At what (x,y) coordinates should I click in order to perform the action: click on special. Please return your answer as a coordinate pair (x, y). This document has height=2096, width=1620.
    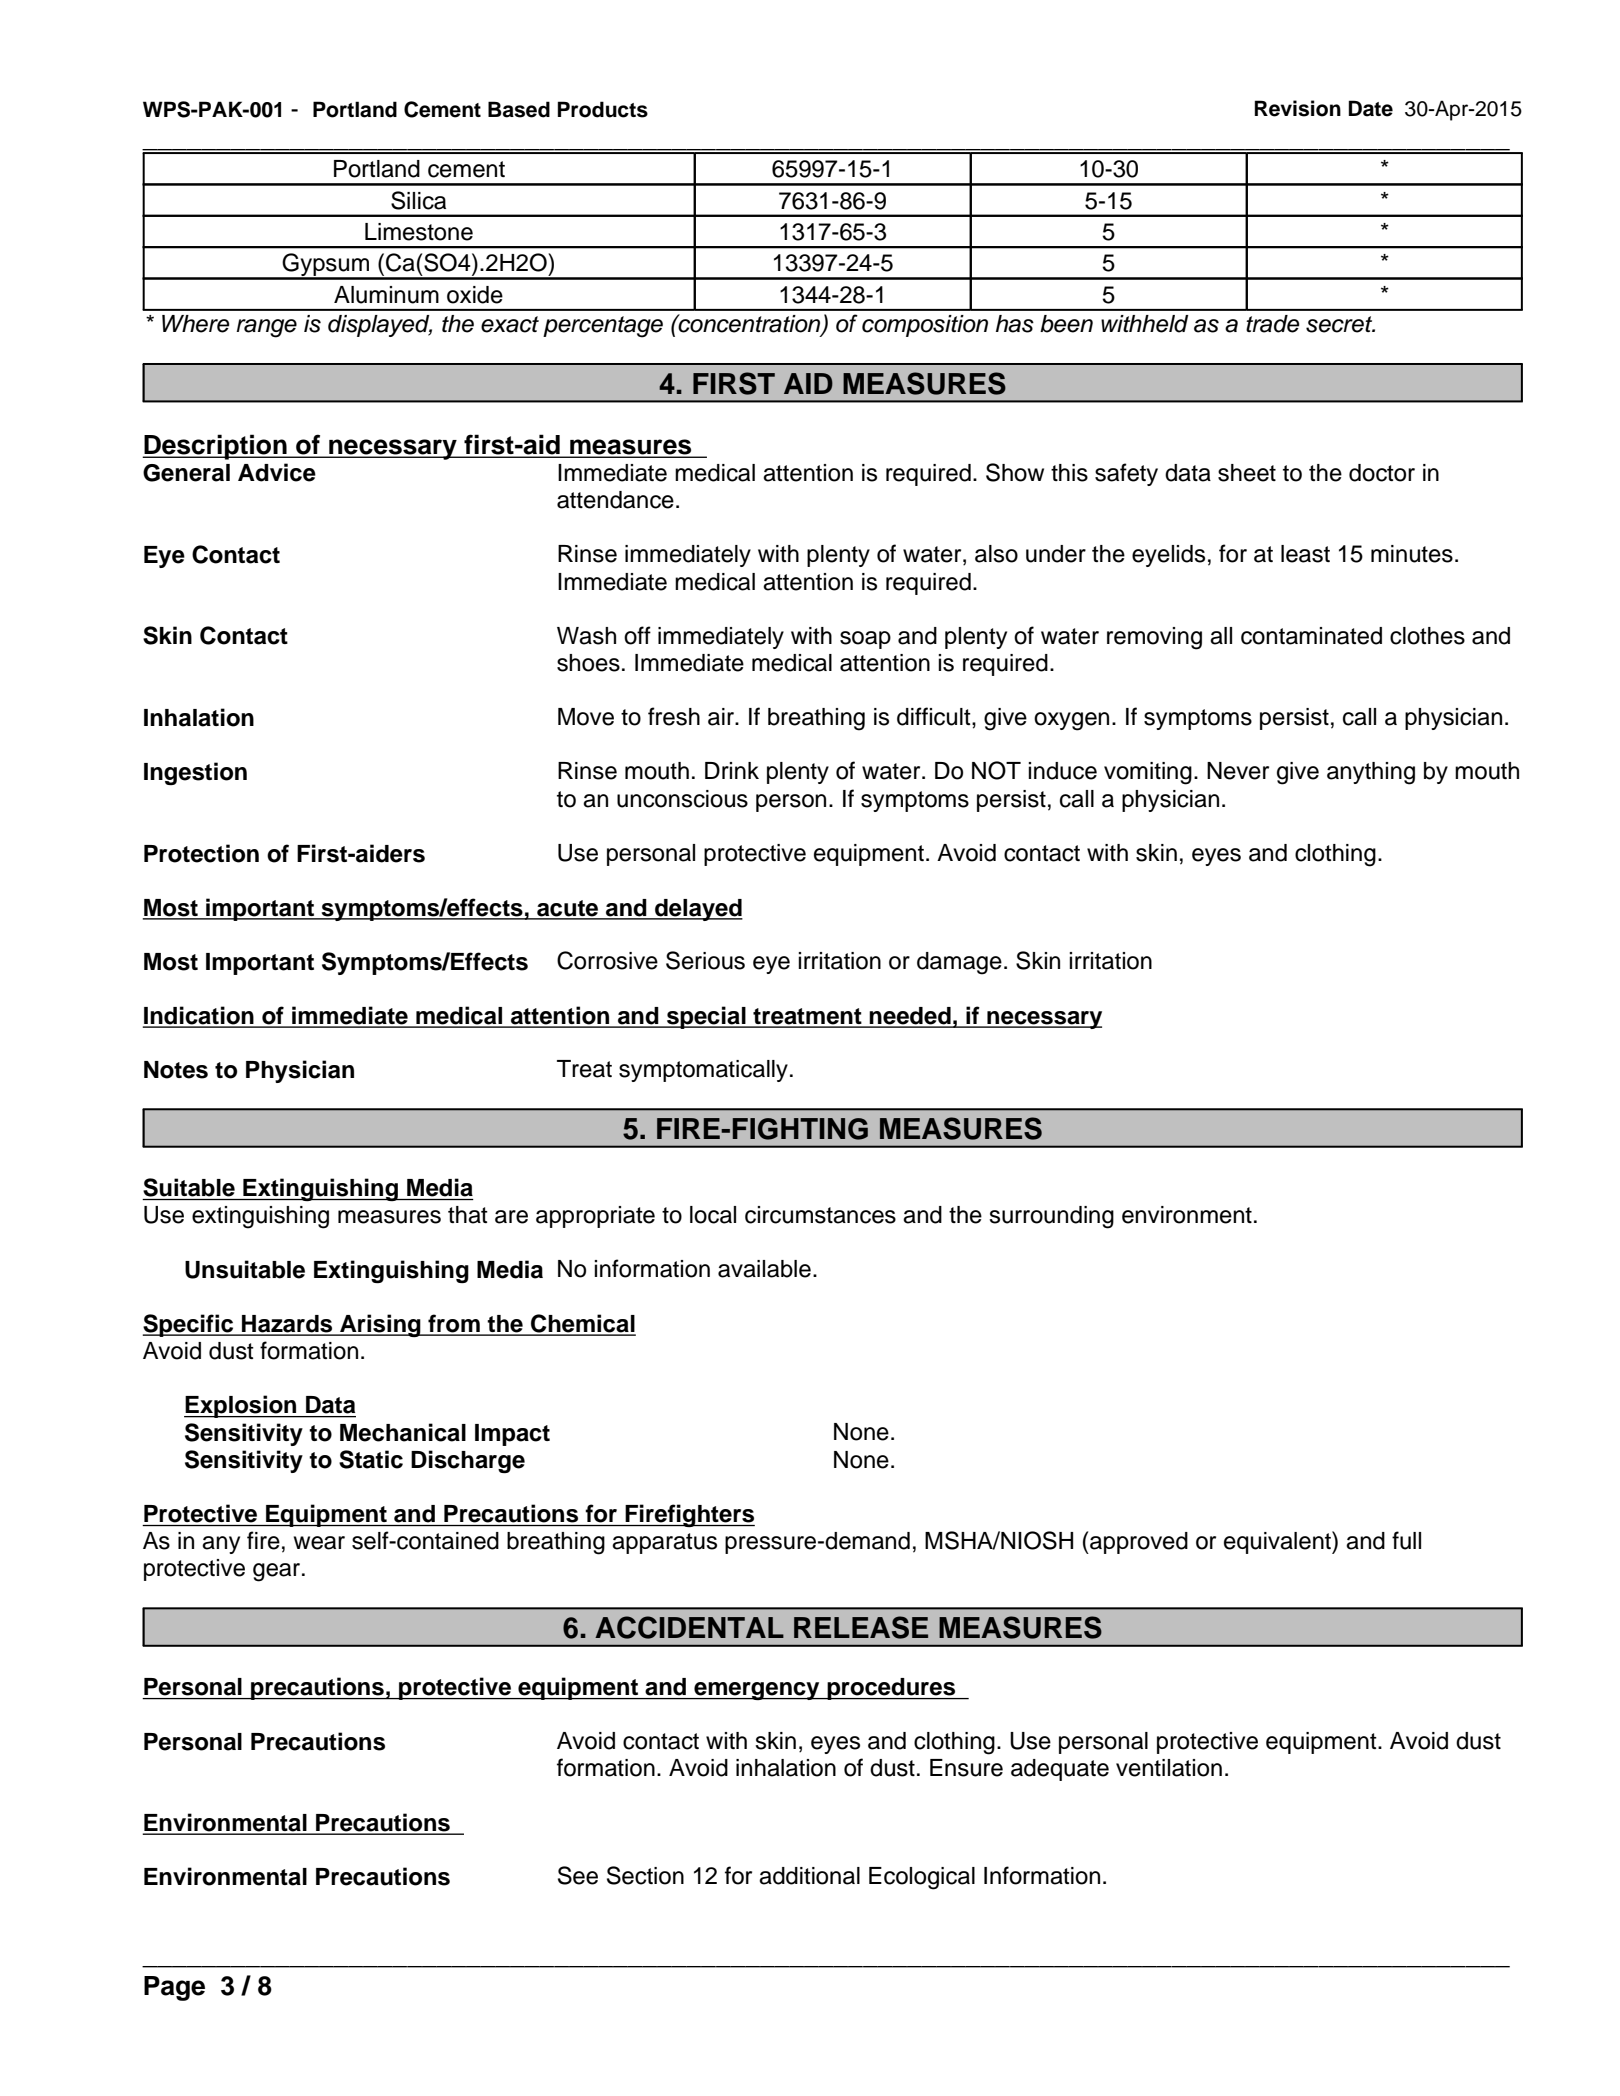
    Looking at the image, I should click on (706, 1017).
